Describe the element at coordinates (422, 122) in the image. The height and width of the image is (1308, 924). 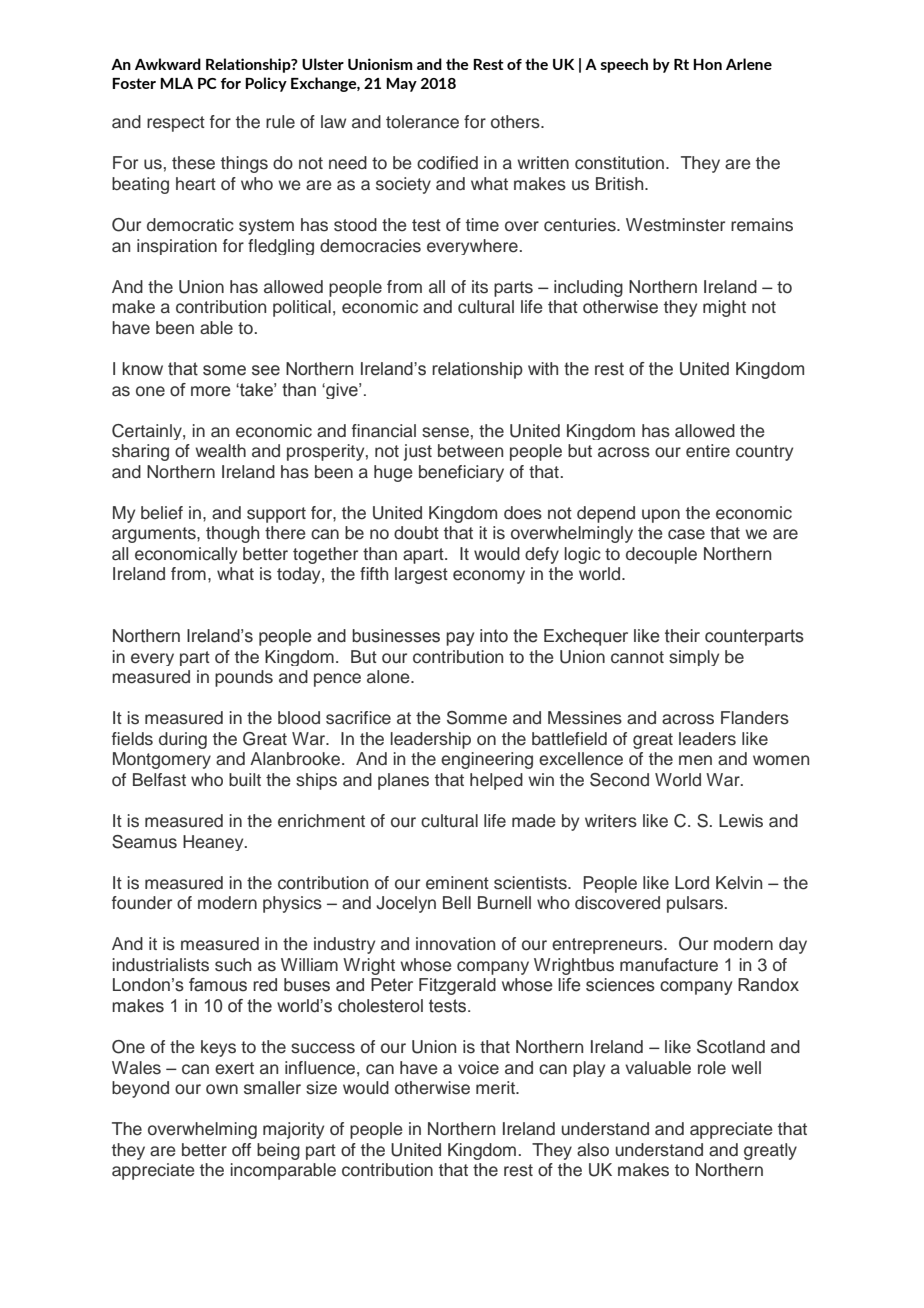
I see `tolerance` at that location.
